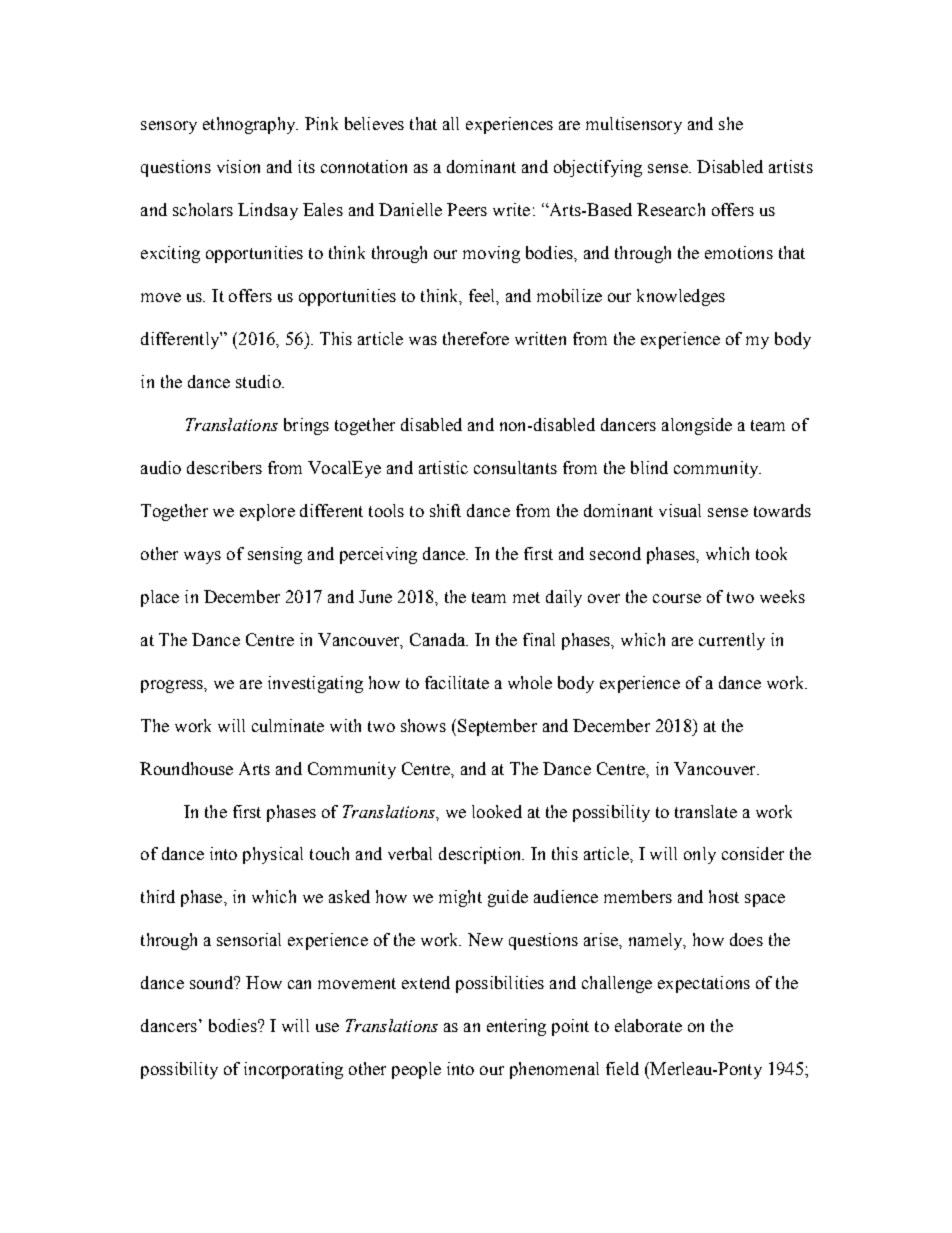  I want to click on elaborate, so click(648, 1025).
